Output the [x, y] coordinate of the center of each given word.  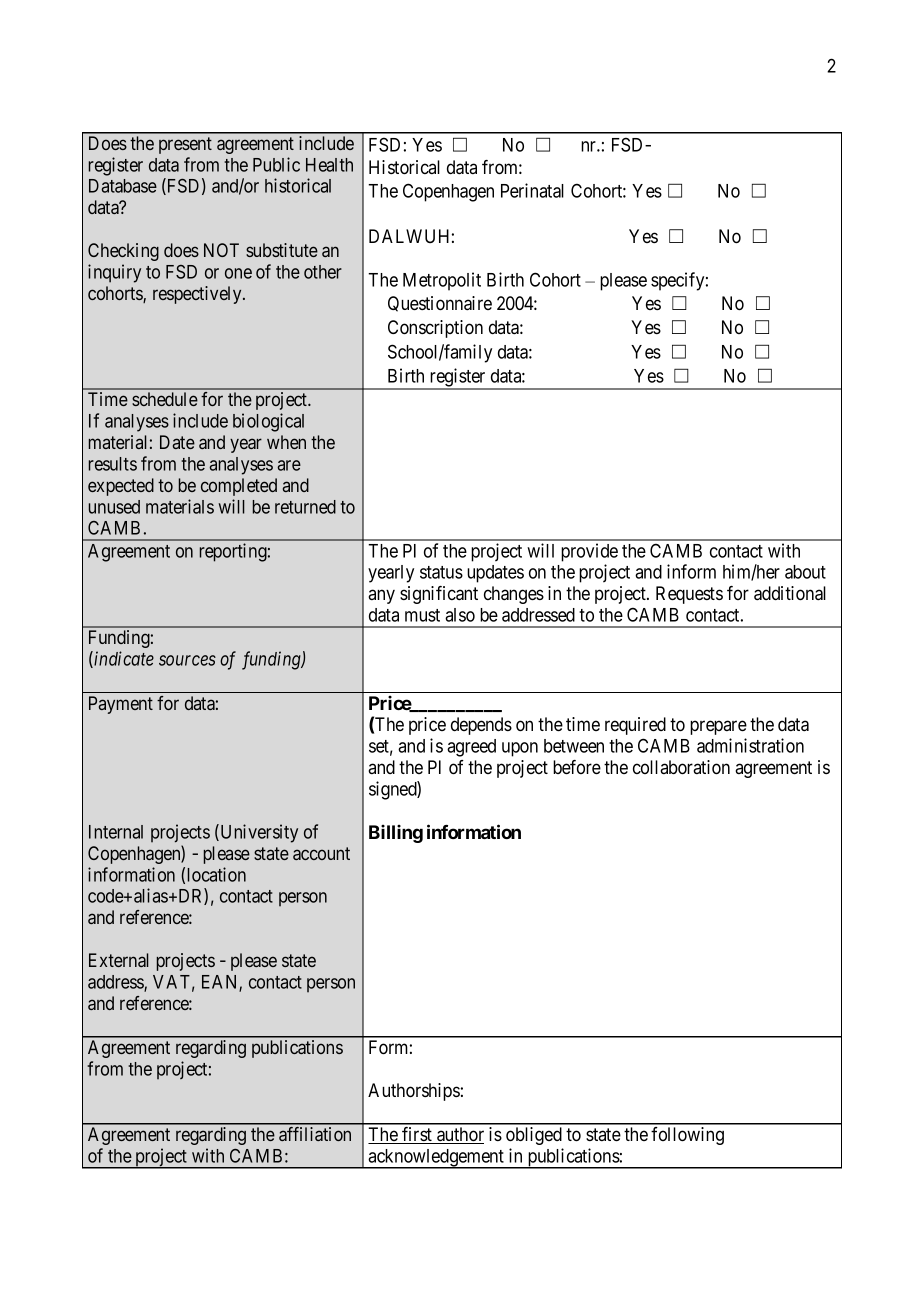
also [460, 615]
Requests [689, 595]
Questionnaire [440, 304]
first [417, 1135]
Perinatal [532, 190]
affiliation [315, 1134]
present [185, 145]
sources [187, 660]
